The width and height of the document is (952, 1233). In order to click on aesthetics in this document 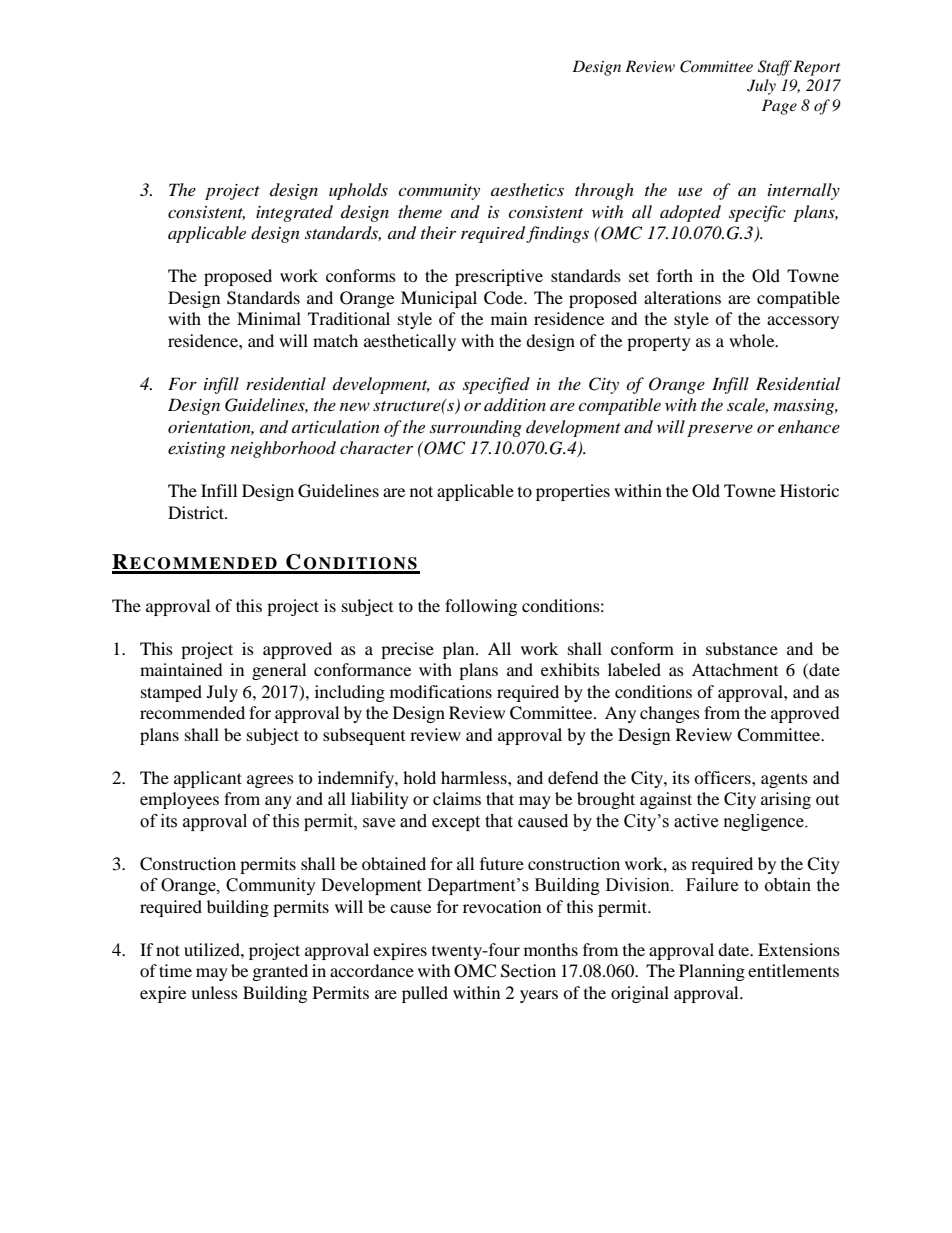, I will do `click(527, 189)`.
